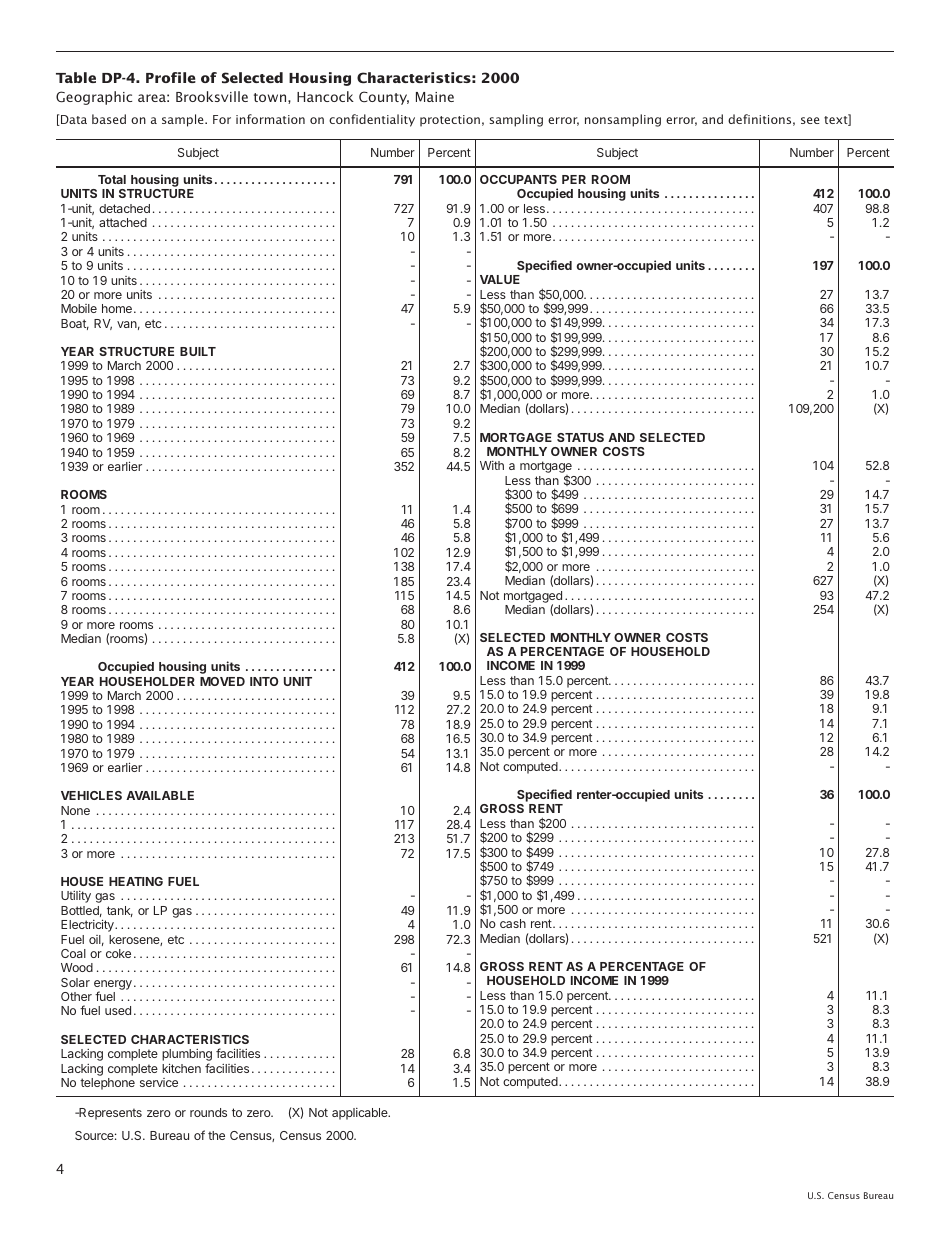 Image resolution: width=952 pixels, height=1233 pixels. I want to click on cash, so click(513, 923).
